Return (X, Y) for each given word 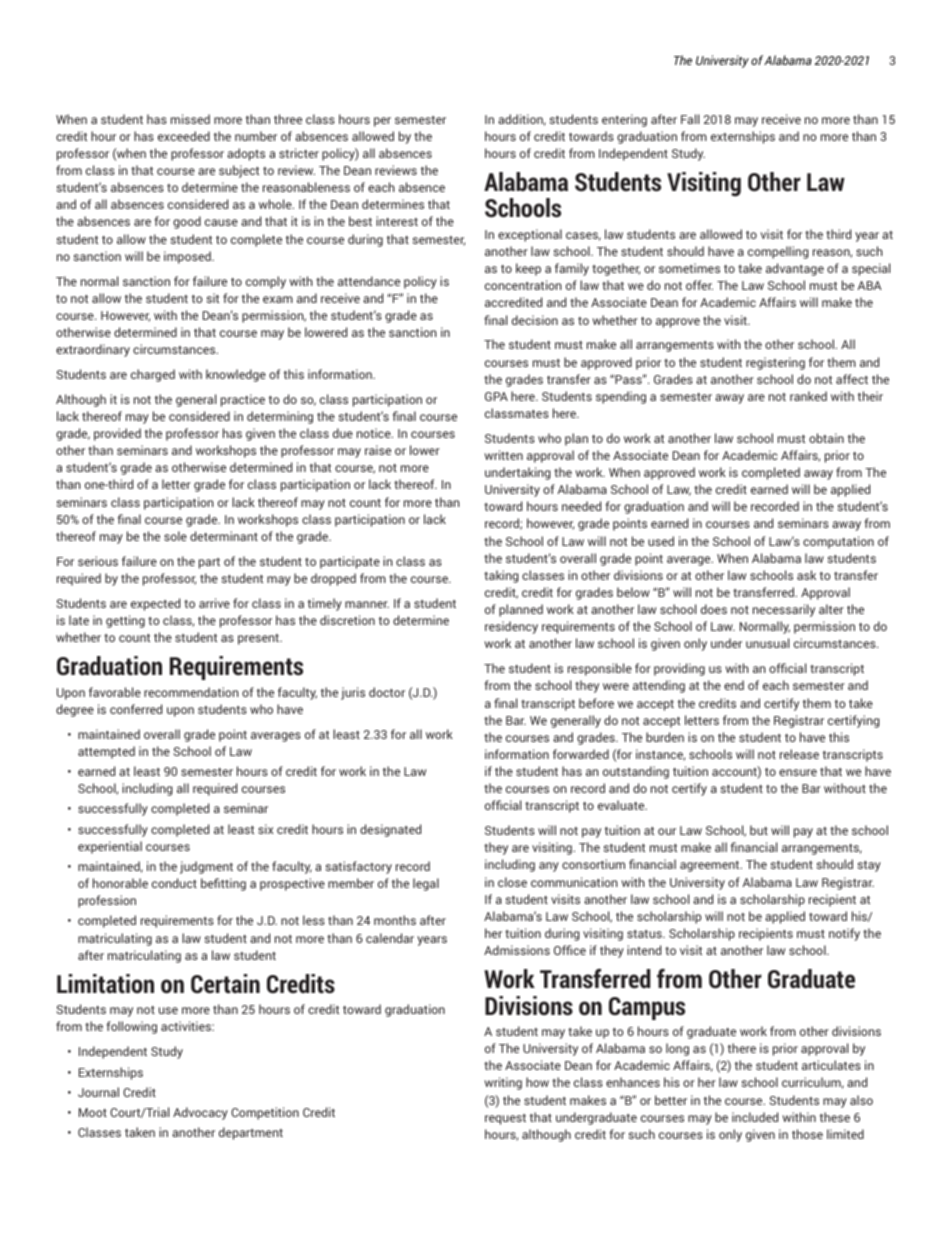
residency (511, 627)
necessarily (784, 610)
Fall (690, 119)
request (505, 1119)
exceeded (184, 136)
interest (397, 221)
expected (155, 604)
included (755, 1117)
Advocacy (200, 1113)
